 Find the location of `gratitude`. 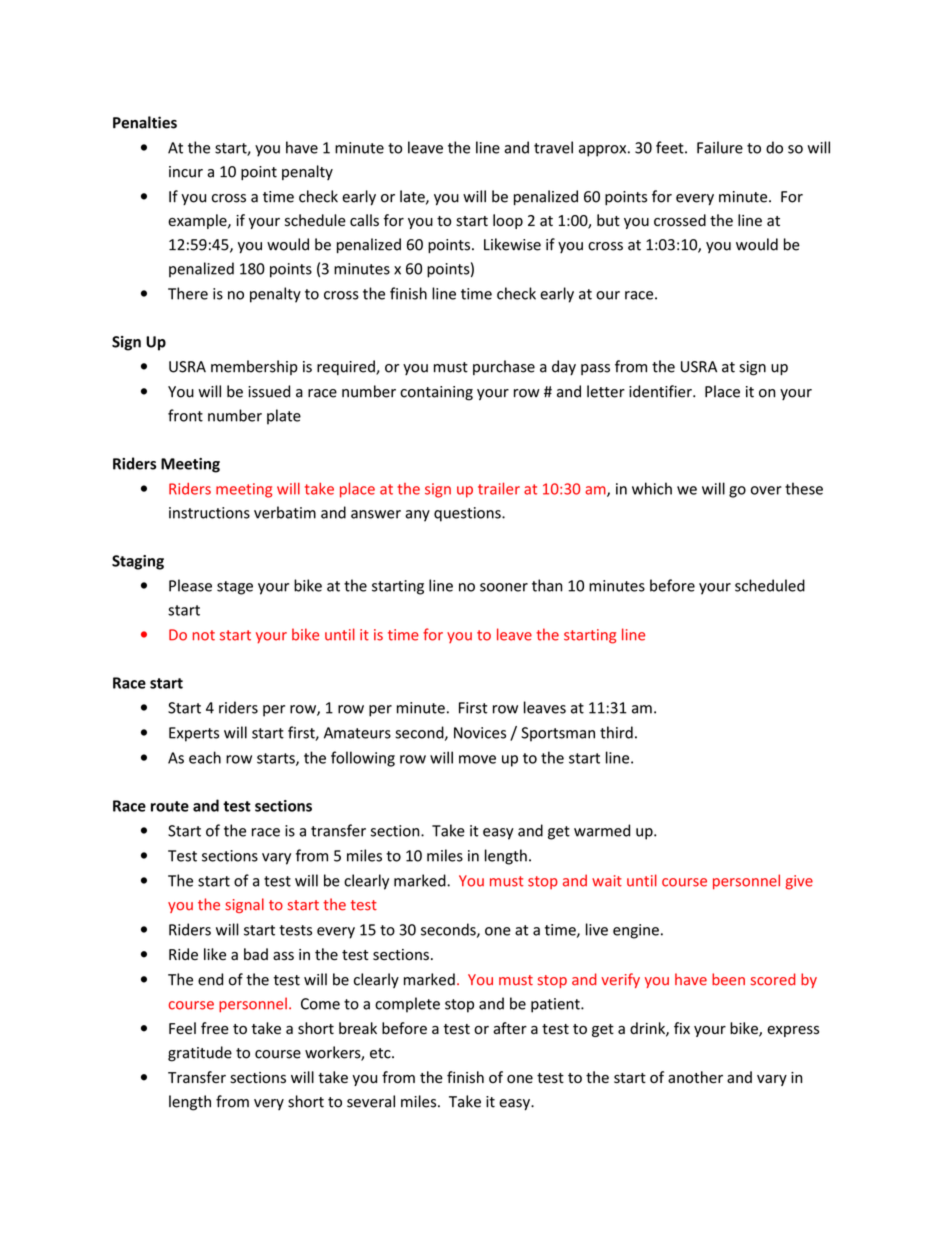

gratitude is located at coordinates (200, 1054).
